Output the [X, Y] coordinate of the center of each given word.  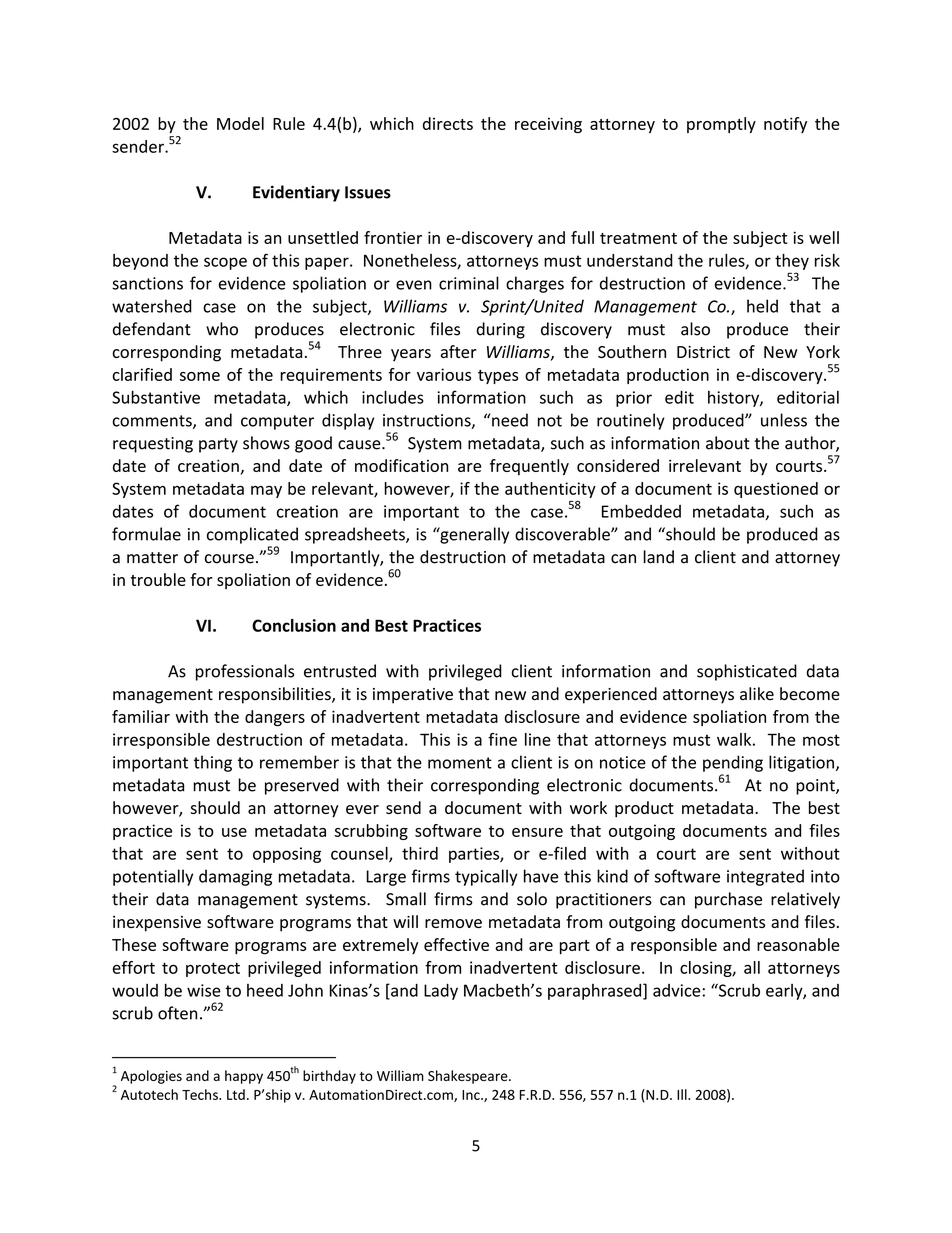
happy [244, 1077]
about [728, 443]
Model [240, 123]
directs [448, 123]
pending [733, 763]
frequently [529, 467]
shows [266, 443]
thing [213, 763]
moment [460, 763]
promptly [721, 125]
